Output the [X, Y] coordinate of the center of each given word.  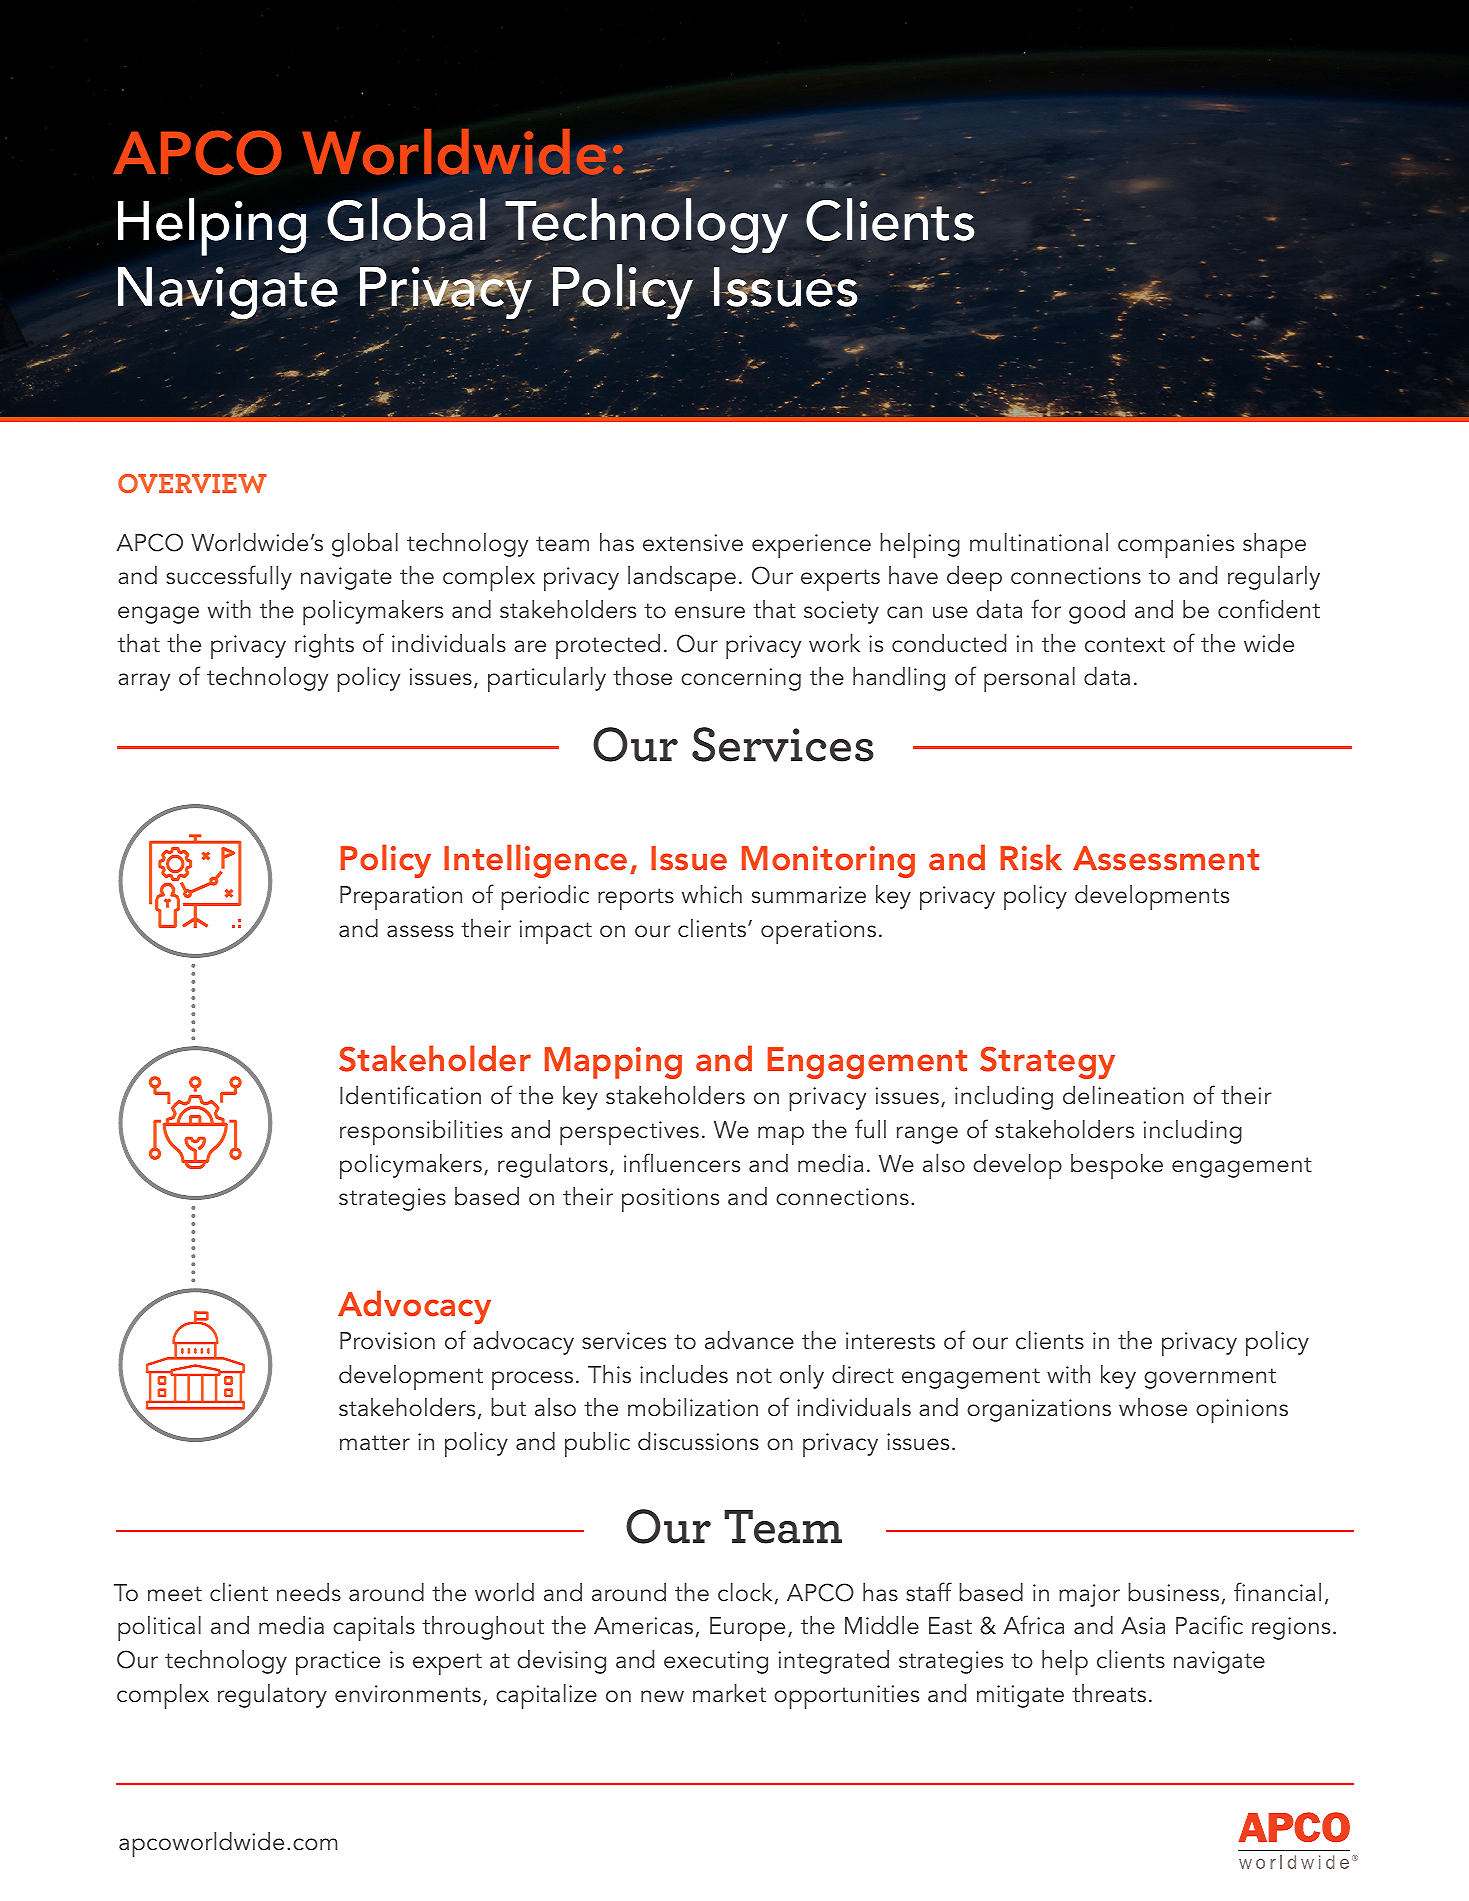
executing [716, 1662]
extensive [693, 543]
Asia [1143, 1626]
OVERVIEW [192, 483]
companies [1176, 546]
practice [338, 1663]
